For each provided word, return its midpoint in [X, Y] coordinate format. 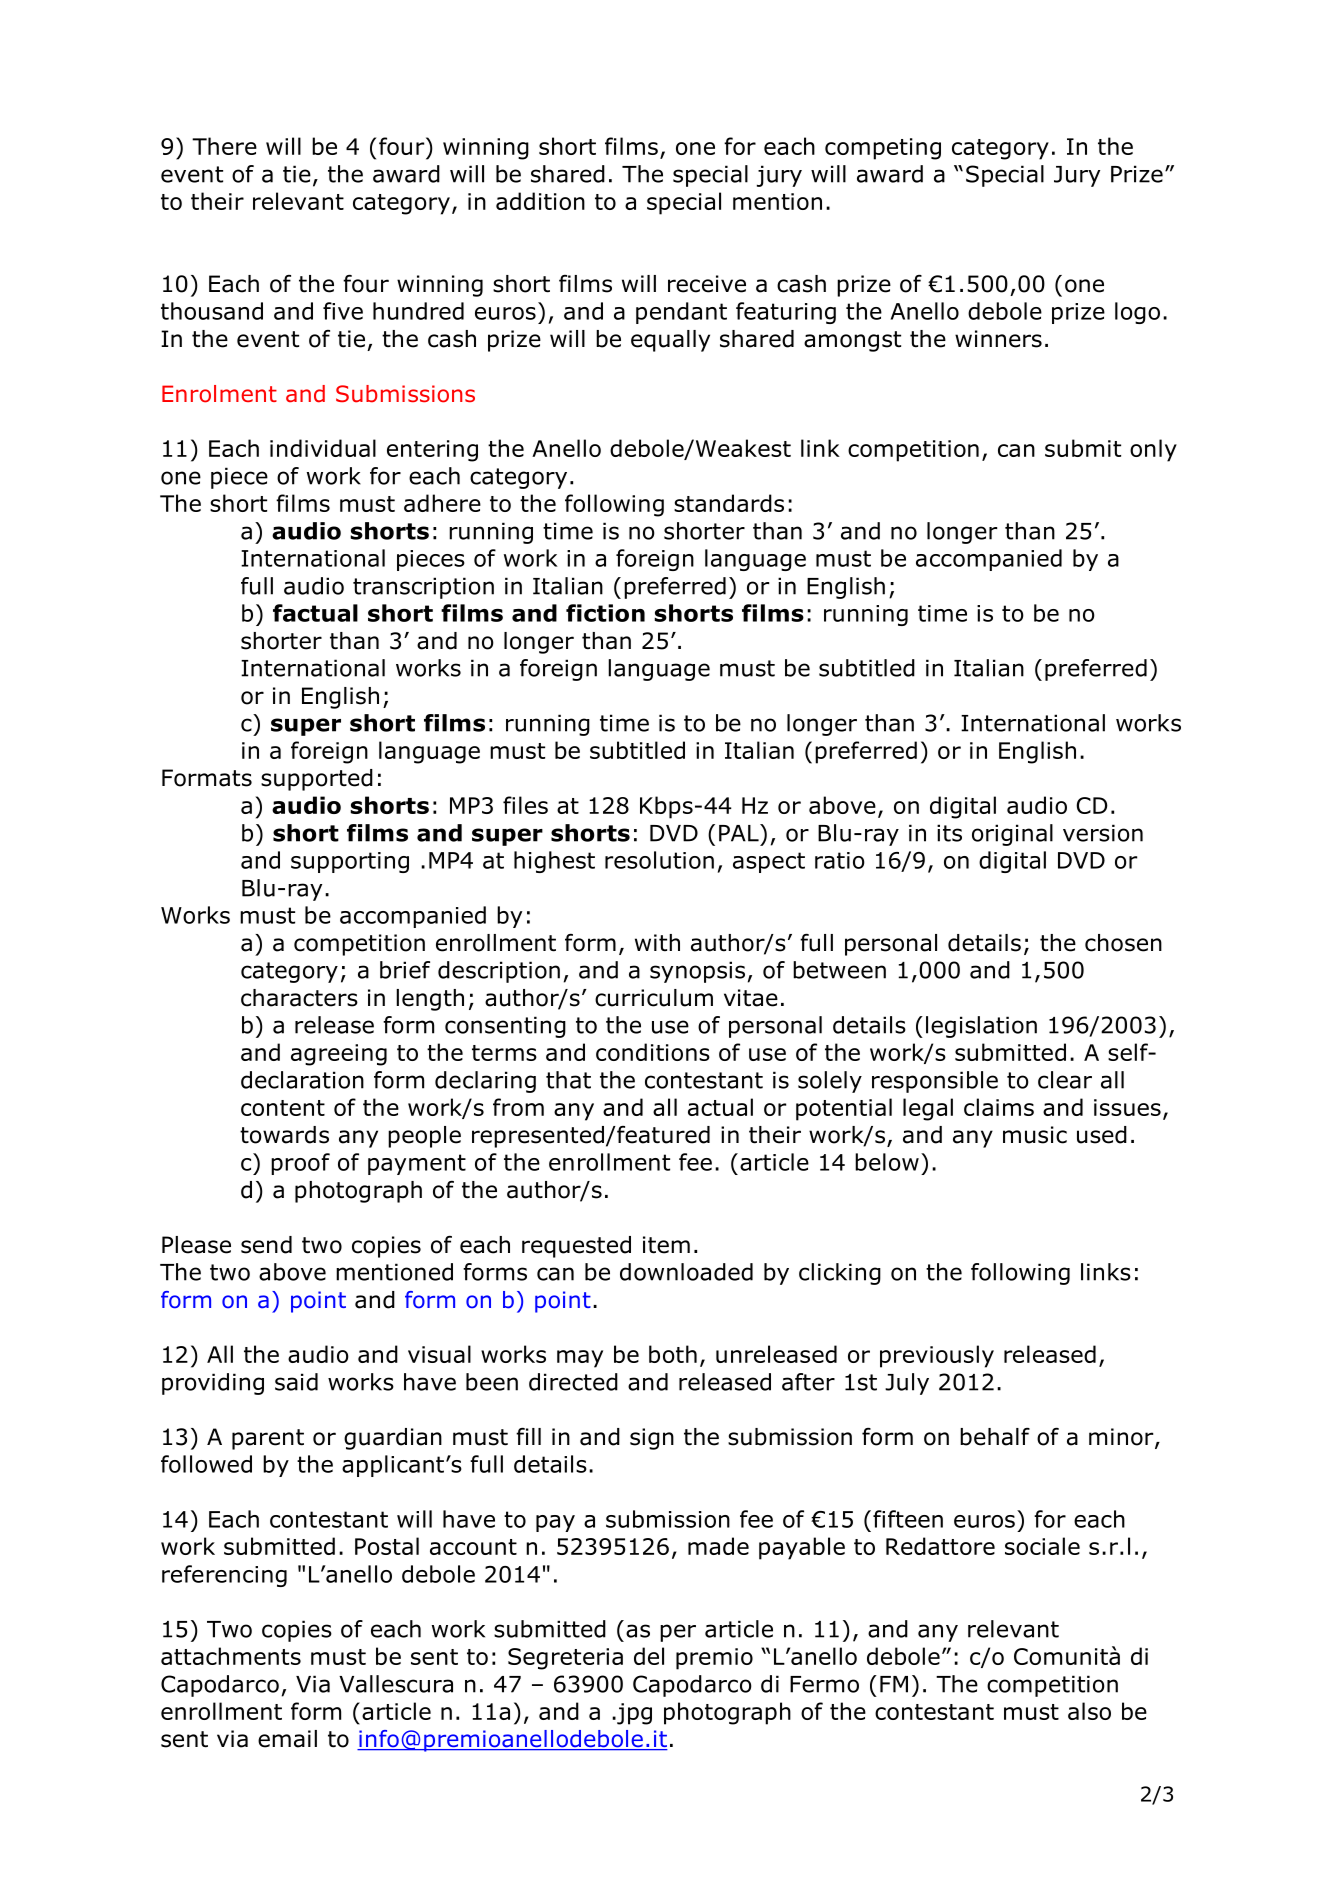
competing [883, 149]
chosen [1123, 943]
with [657, 943]
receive [707, 284]
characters [299, 998]
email [287, 1739]
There [224, 146]
